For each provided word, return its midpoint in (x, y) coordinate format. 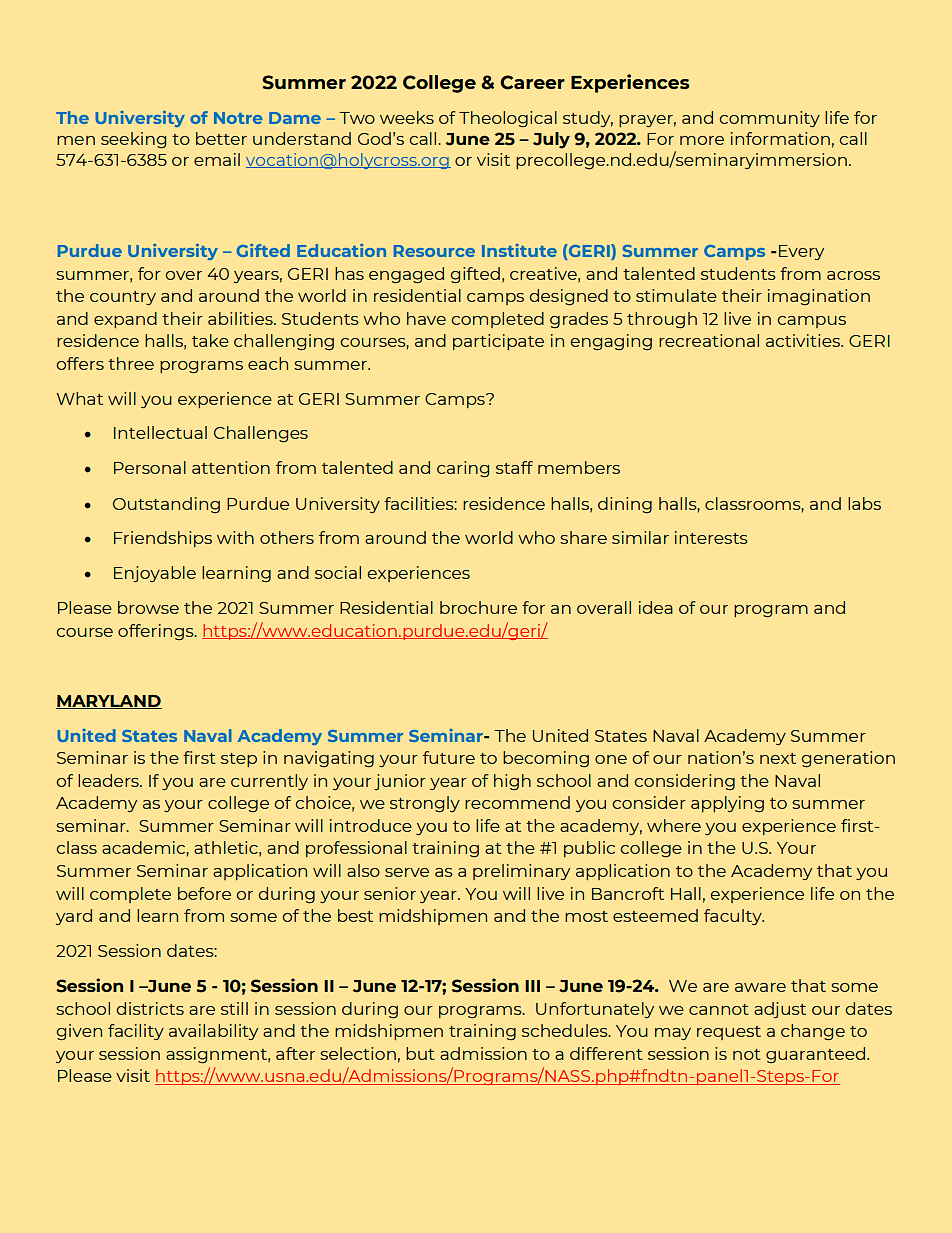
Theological (508, 119)
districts (150, 1008)
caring (463, 469)
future (449, 757)
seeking (133, 140)
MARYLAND (109, 702)
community (769, 119)
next (778, 758)
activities (804, 340)
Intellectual (160, 432)
